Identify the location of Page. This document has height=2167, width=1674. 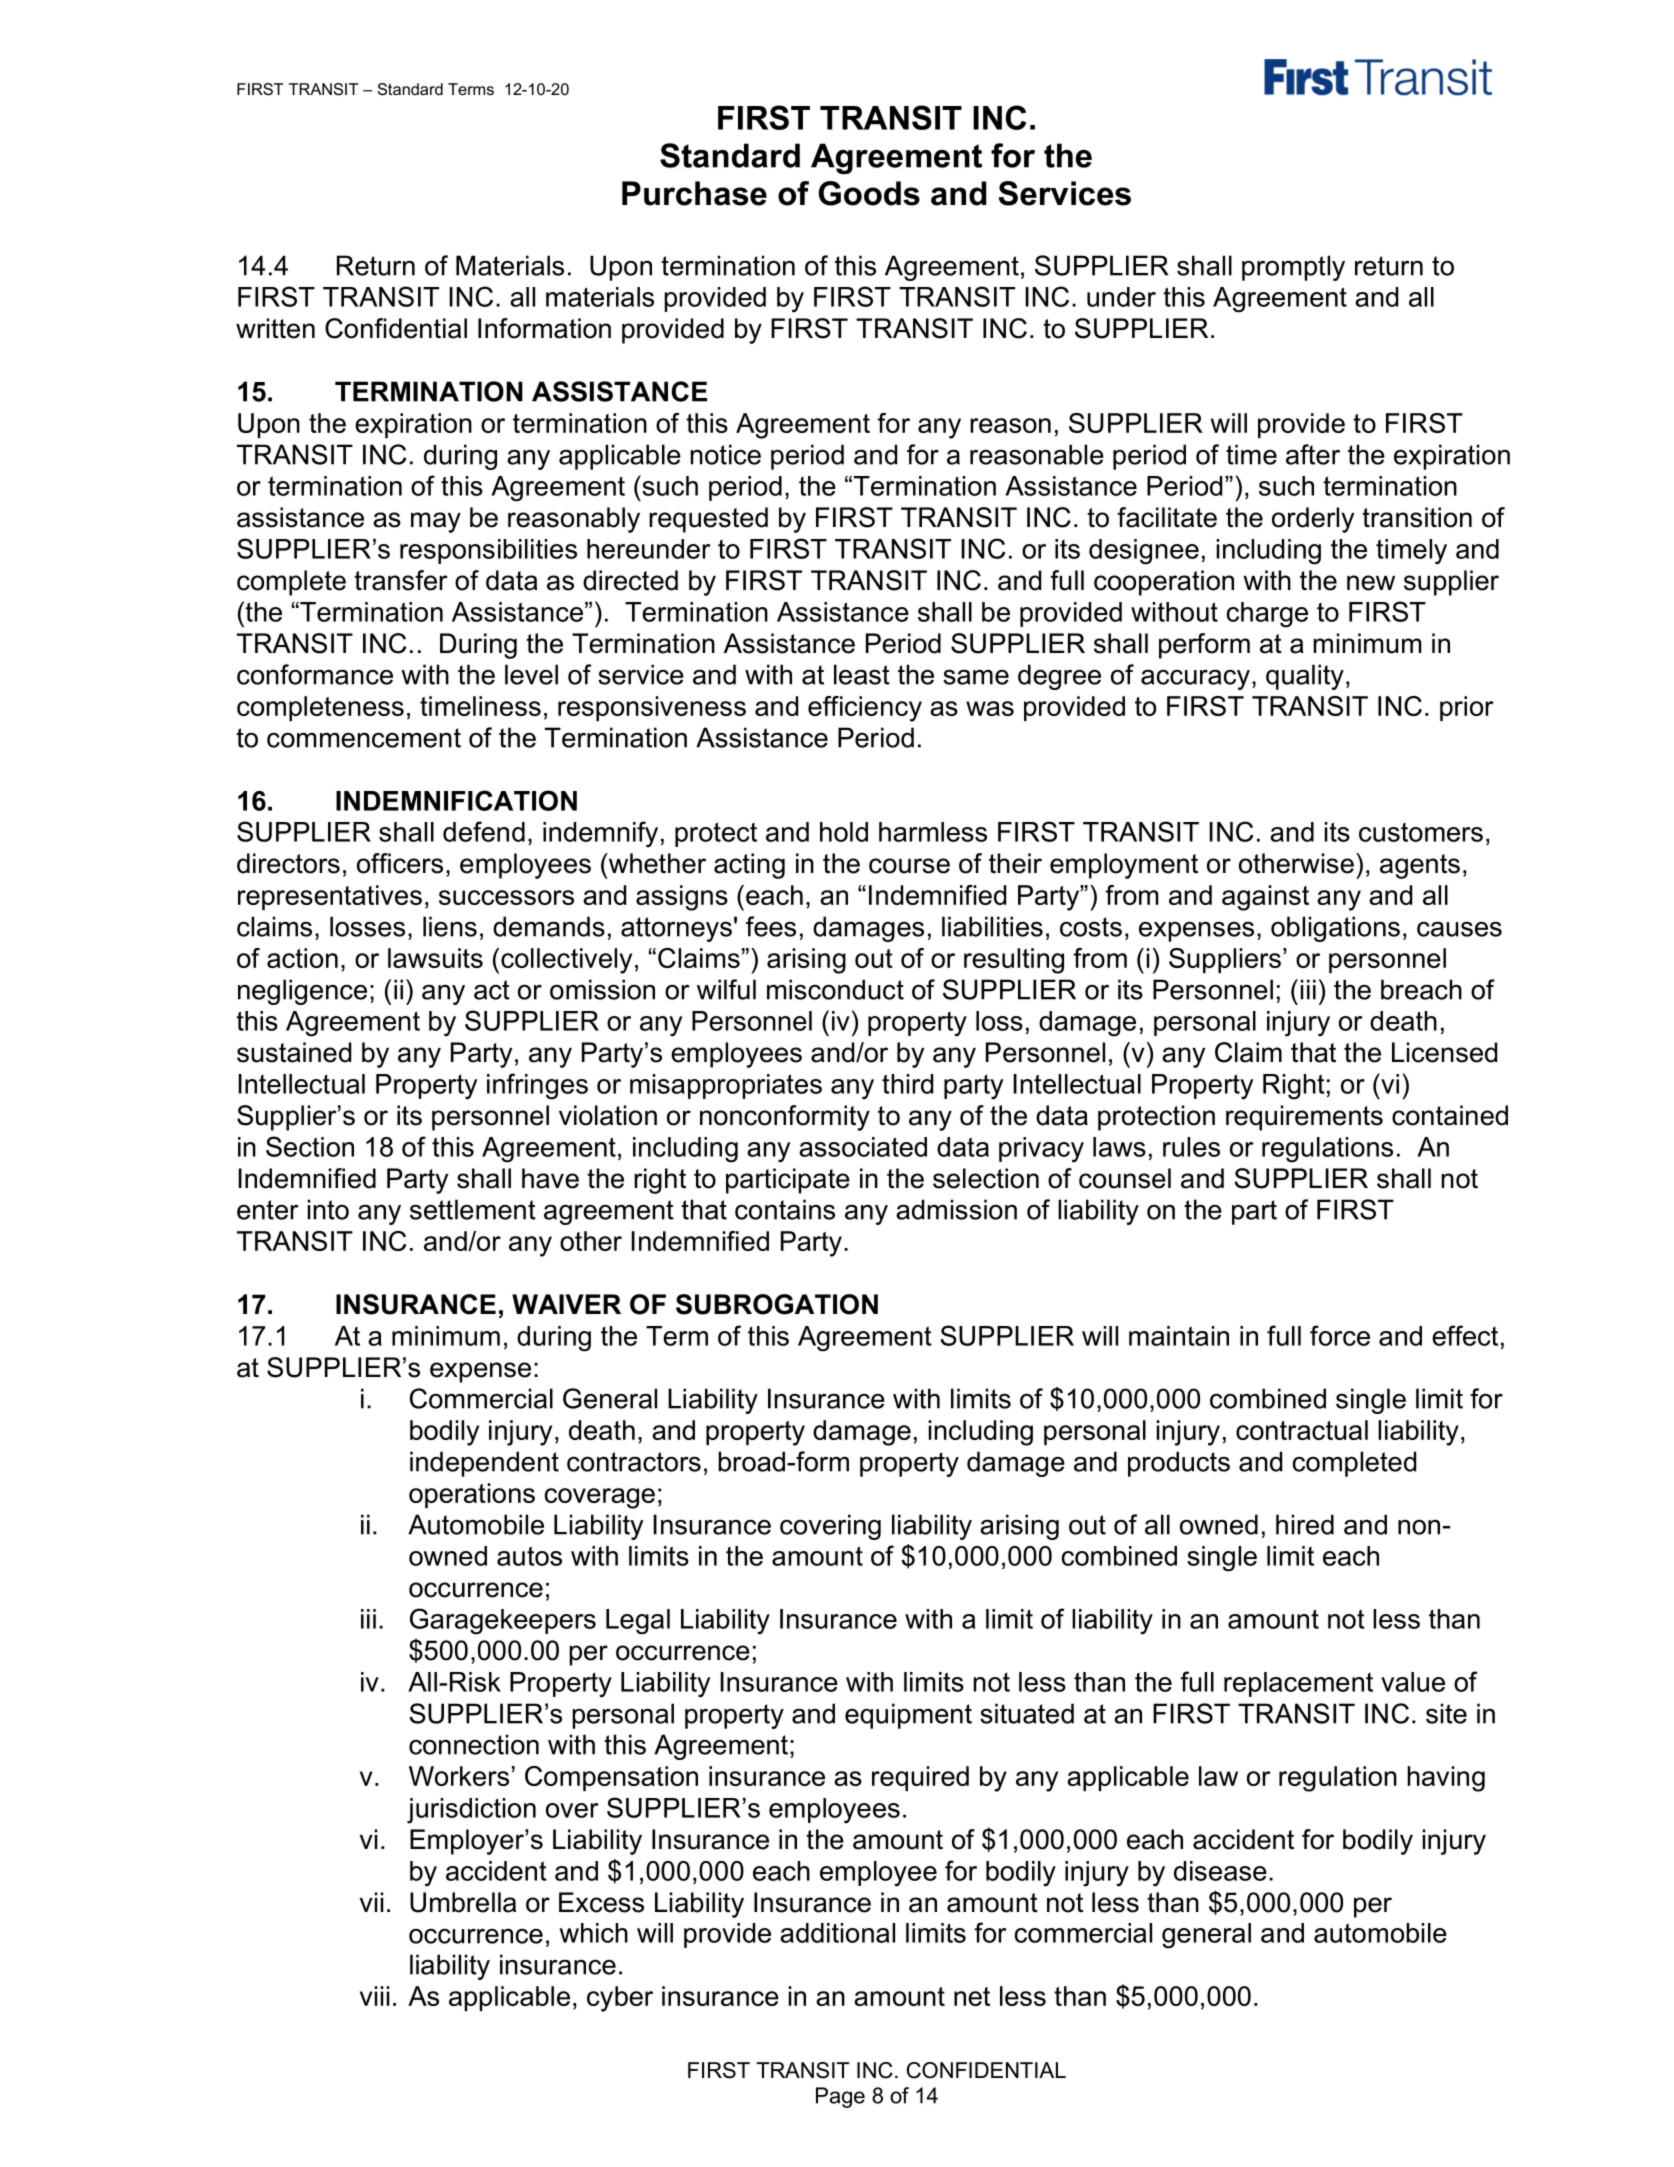
(840, 2097).
